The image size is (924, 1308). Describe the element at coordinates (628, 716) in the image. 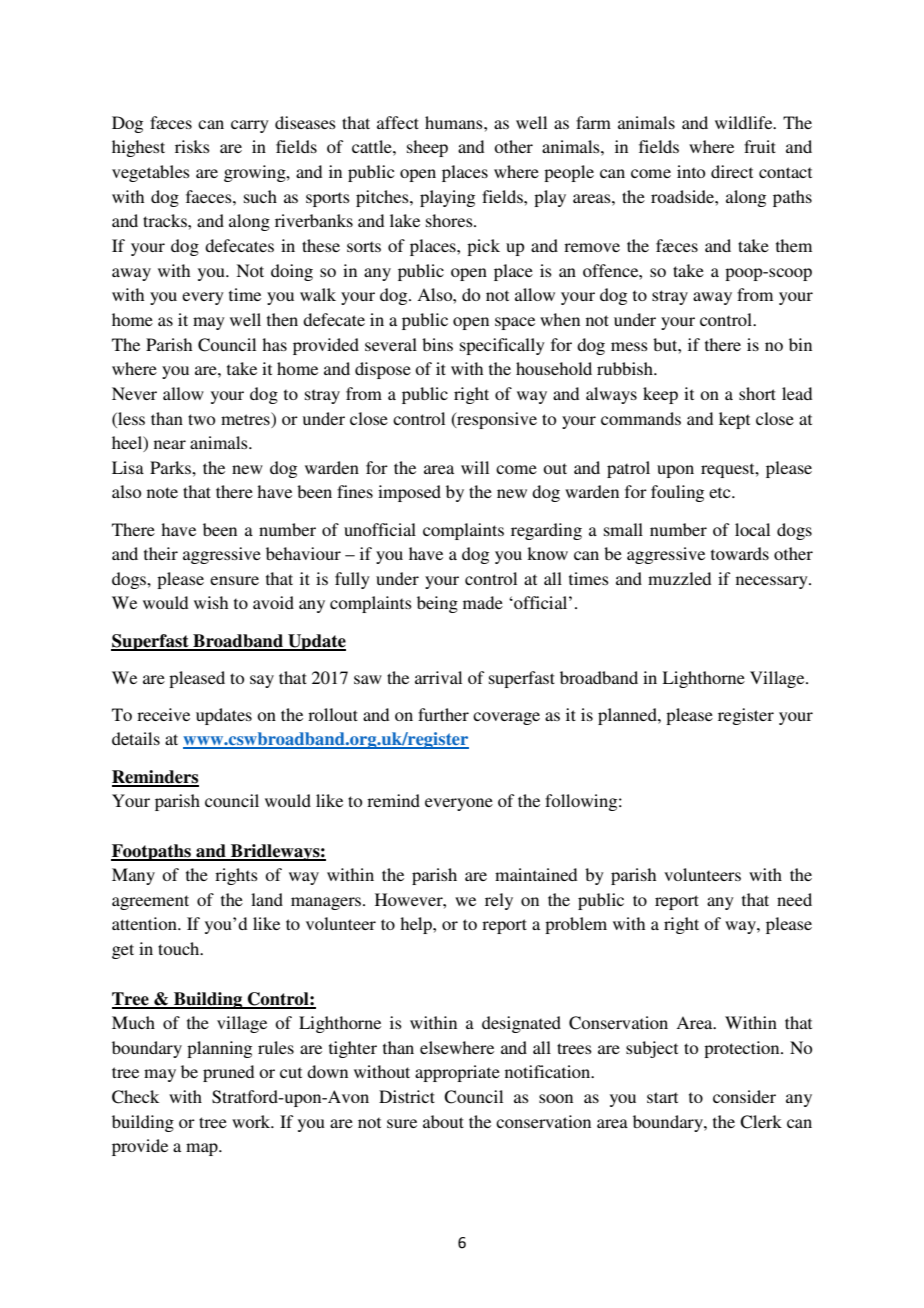

I see `planned` at that location.
